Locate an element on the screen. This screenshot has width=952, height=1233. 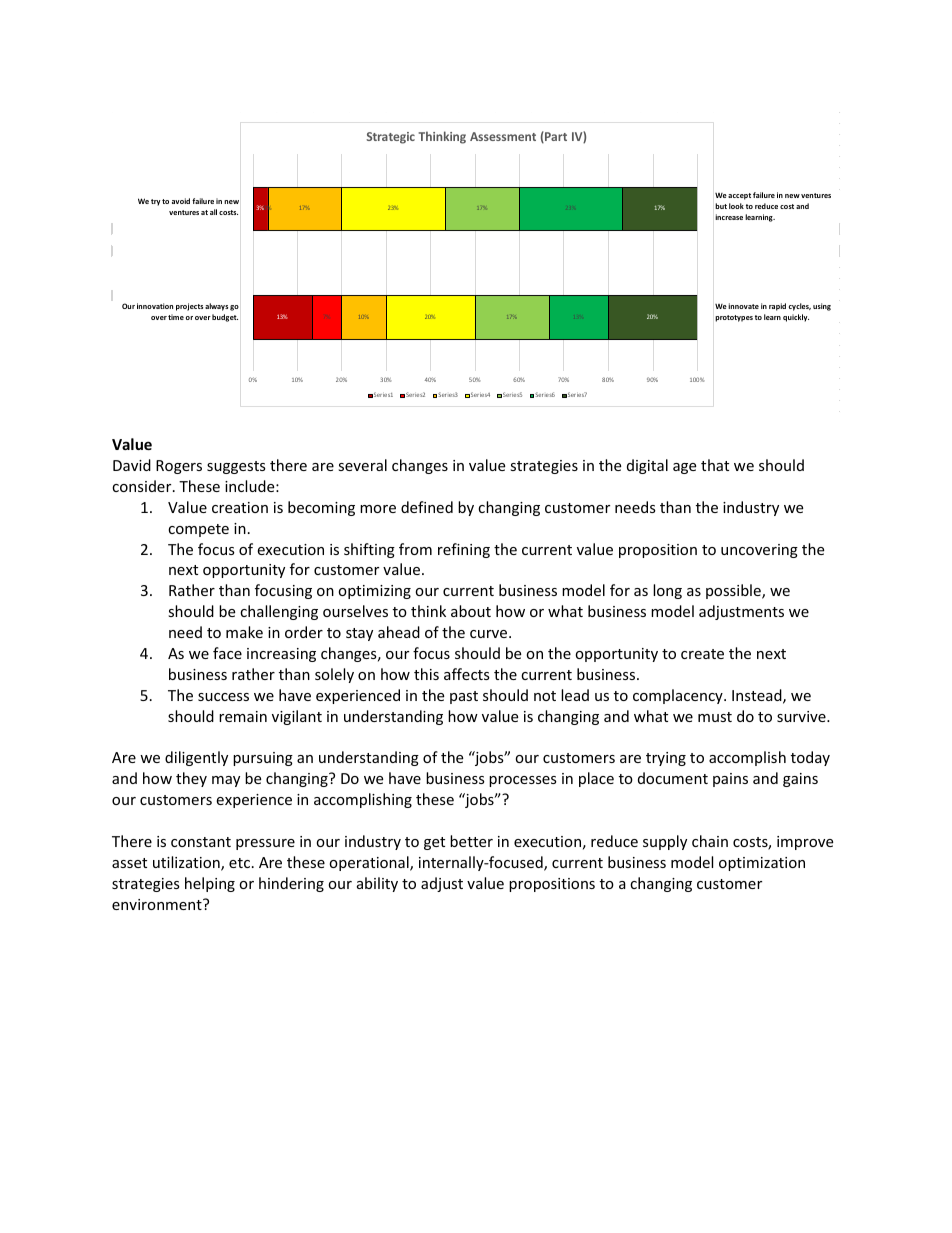
avoid is located at coordinates (181, 201).
